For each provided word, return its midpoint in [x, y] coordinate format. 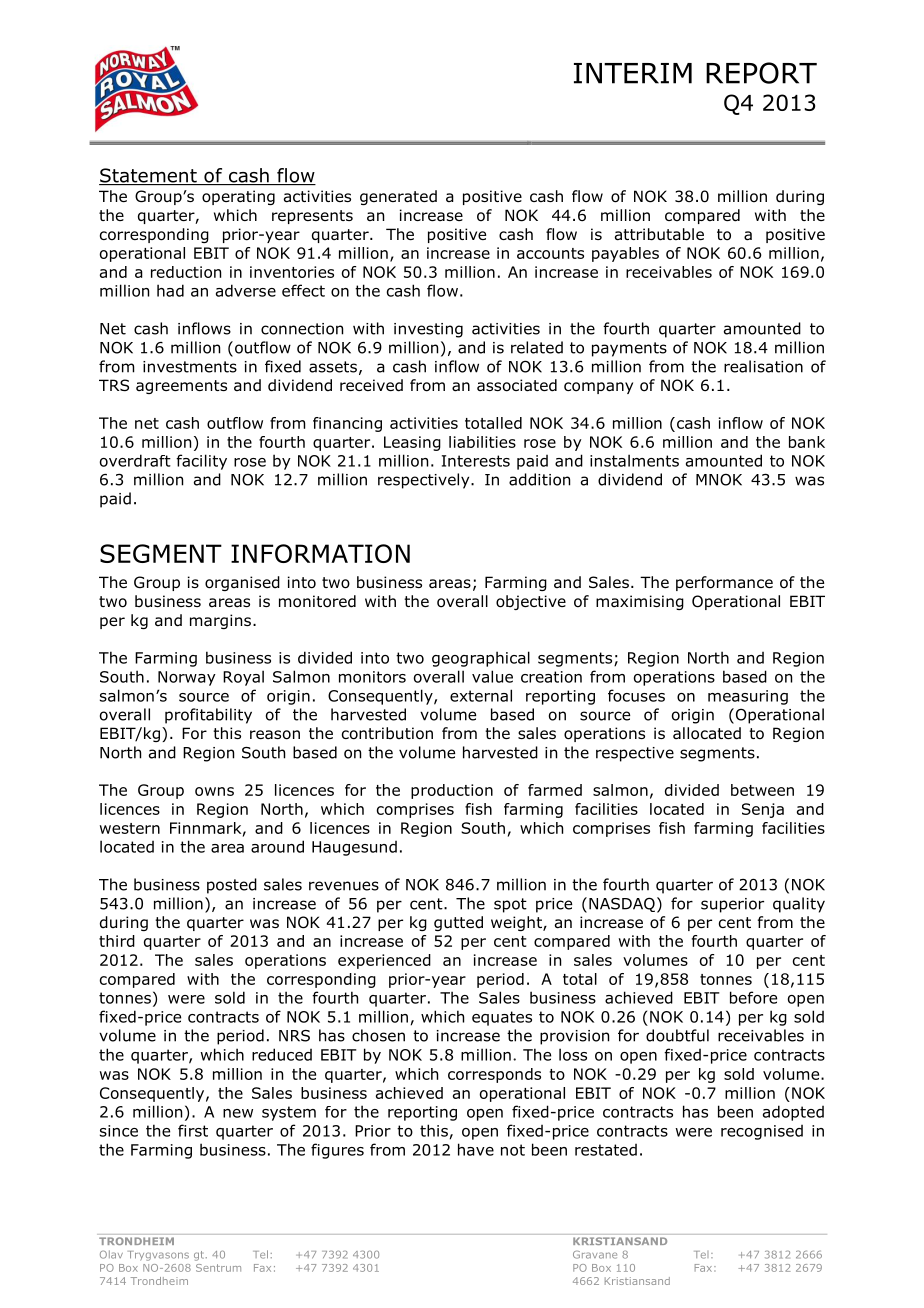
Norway [187, 678]
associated [517, 385]
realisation [763, 366]
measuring [748, 697]
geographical [481, 659]
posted [232, 886]
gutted [458, 923]
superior [732, 905]
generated [398, 197]
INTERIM [633, 73]
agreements [181, 387]
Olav [111, 1254]
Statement [149, 176]
